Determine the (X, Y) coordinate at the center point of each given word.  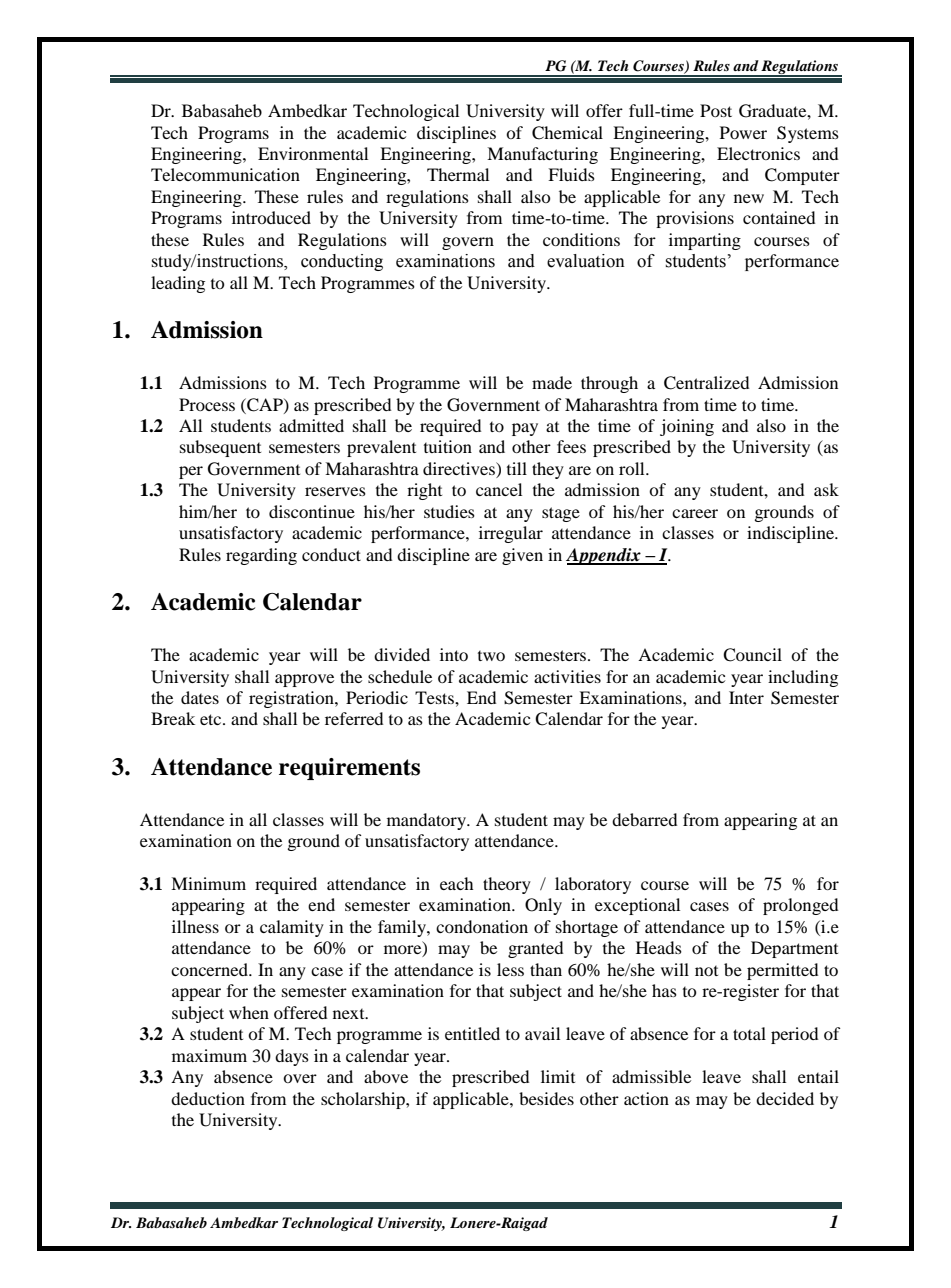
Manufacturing (542, 155)
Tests (435, 697)
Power (743, 132)
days (292, 1057)
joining (687, 427)
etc (212, 719)
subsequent (220, 448)
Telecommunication (225, 174)
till (517, 468)
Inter (746, 697)
